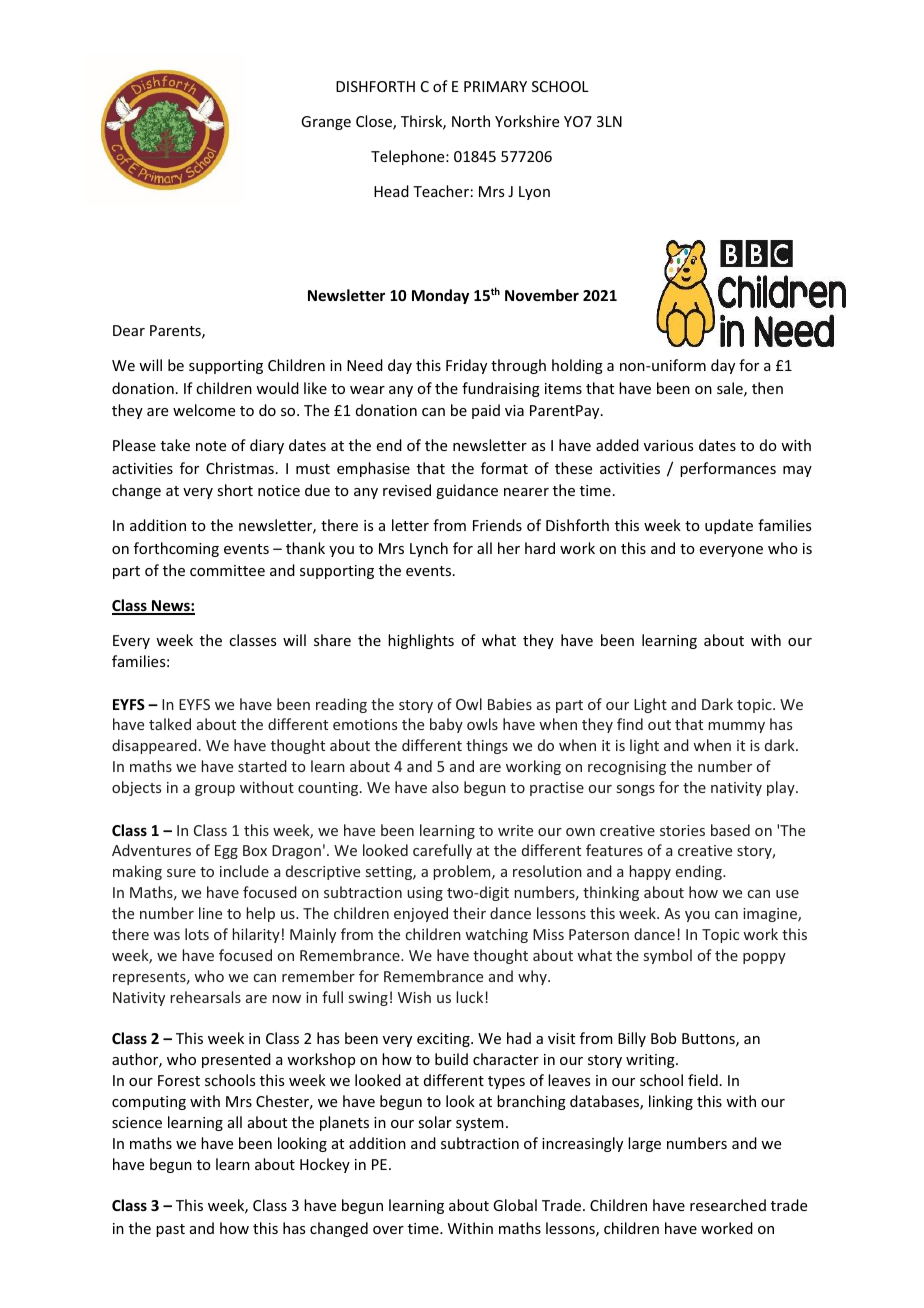 The height and width of the screenshot is (1308, 924). What do you see at coordinates (767, 388) in the screenshot?
I see `then` at bounding box center [767, 388].
